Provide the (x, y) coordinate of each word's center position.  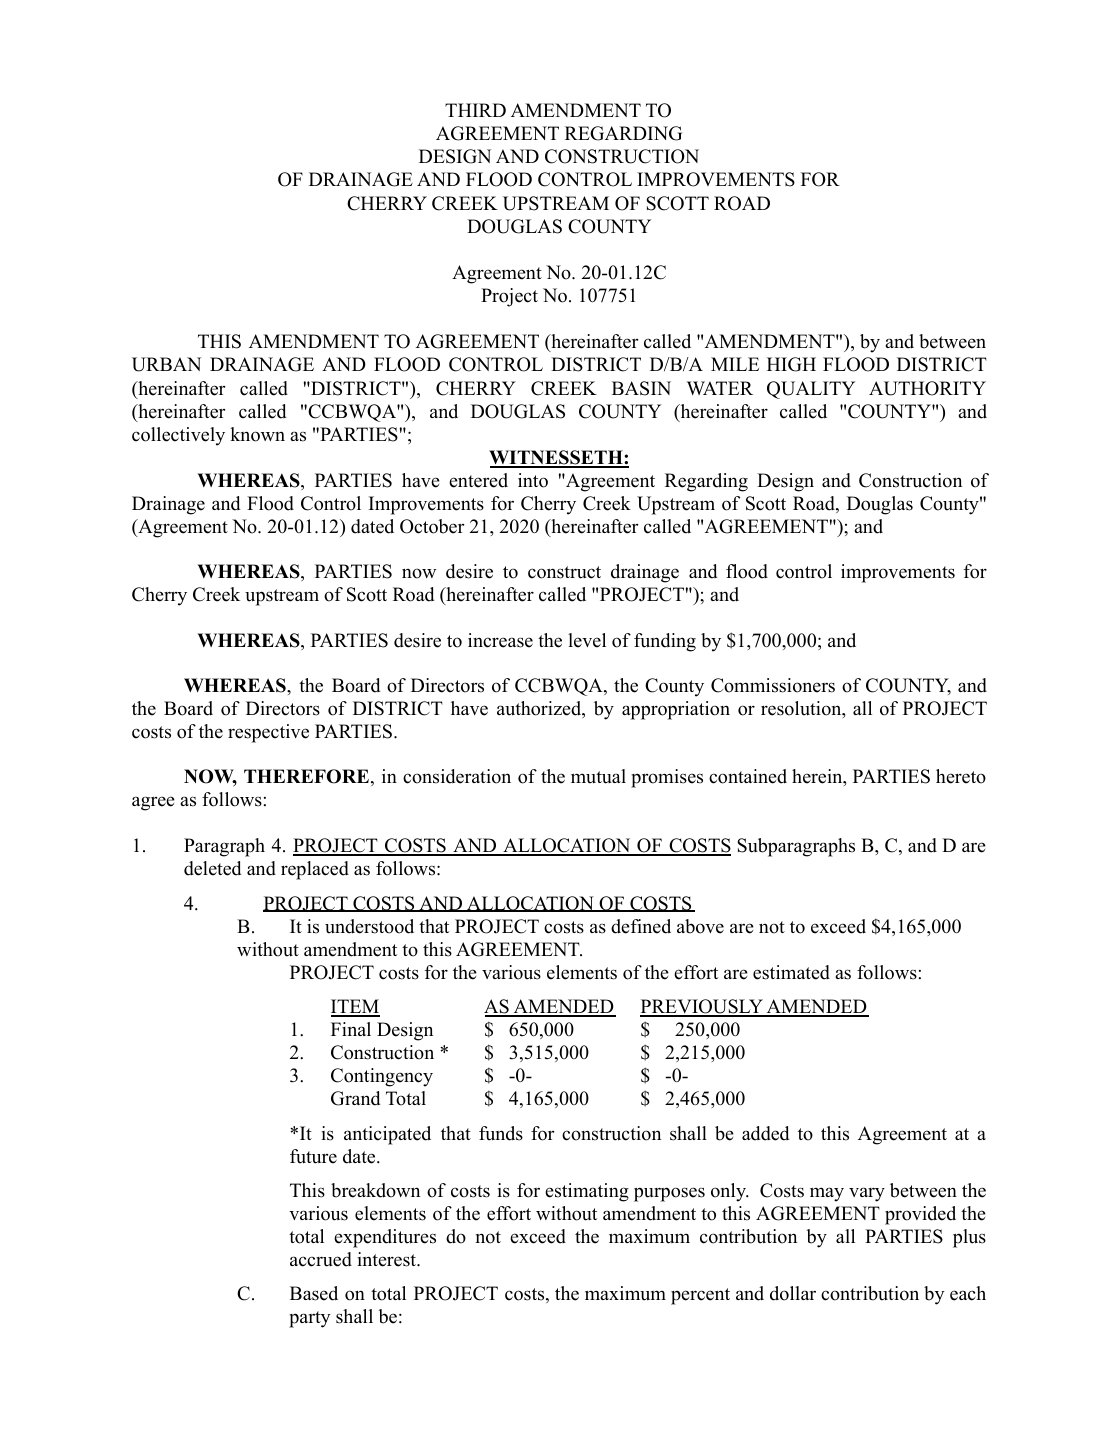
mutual (598, 776)
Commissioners (773, 685)
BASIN (641, 388)
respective (268, 733)
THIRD (475, 110)
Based (314, 1293)
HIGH (791, 364)
